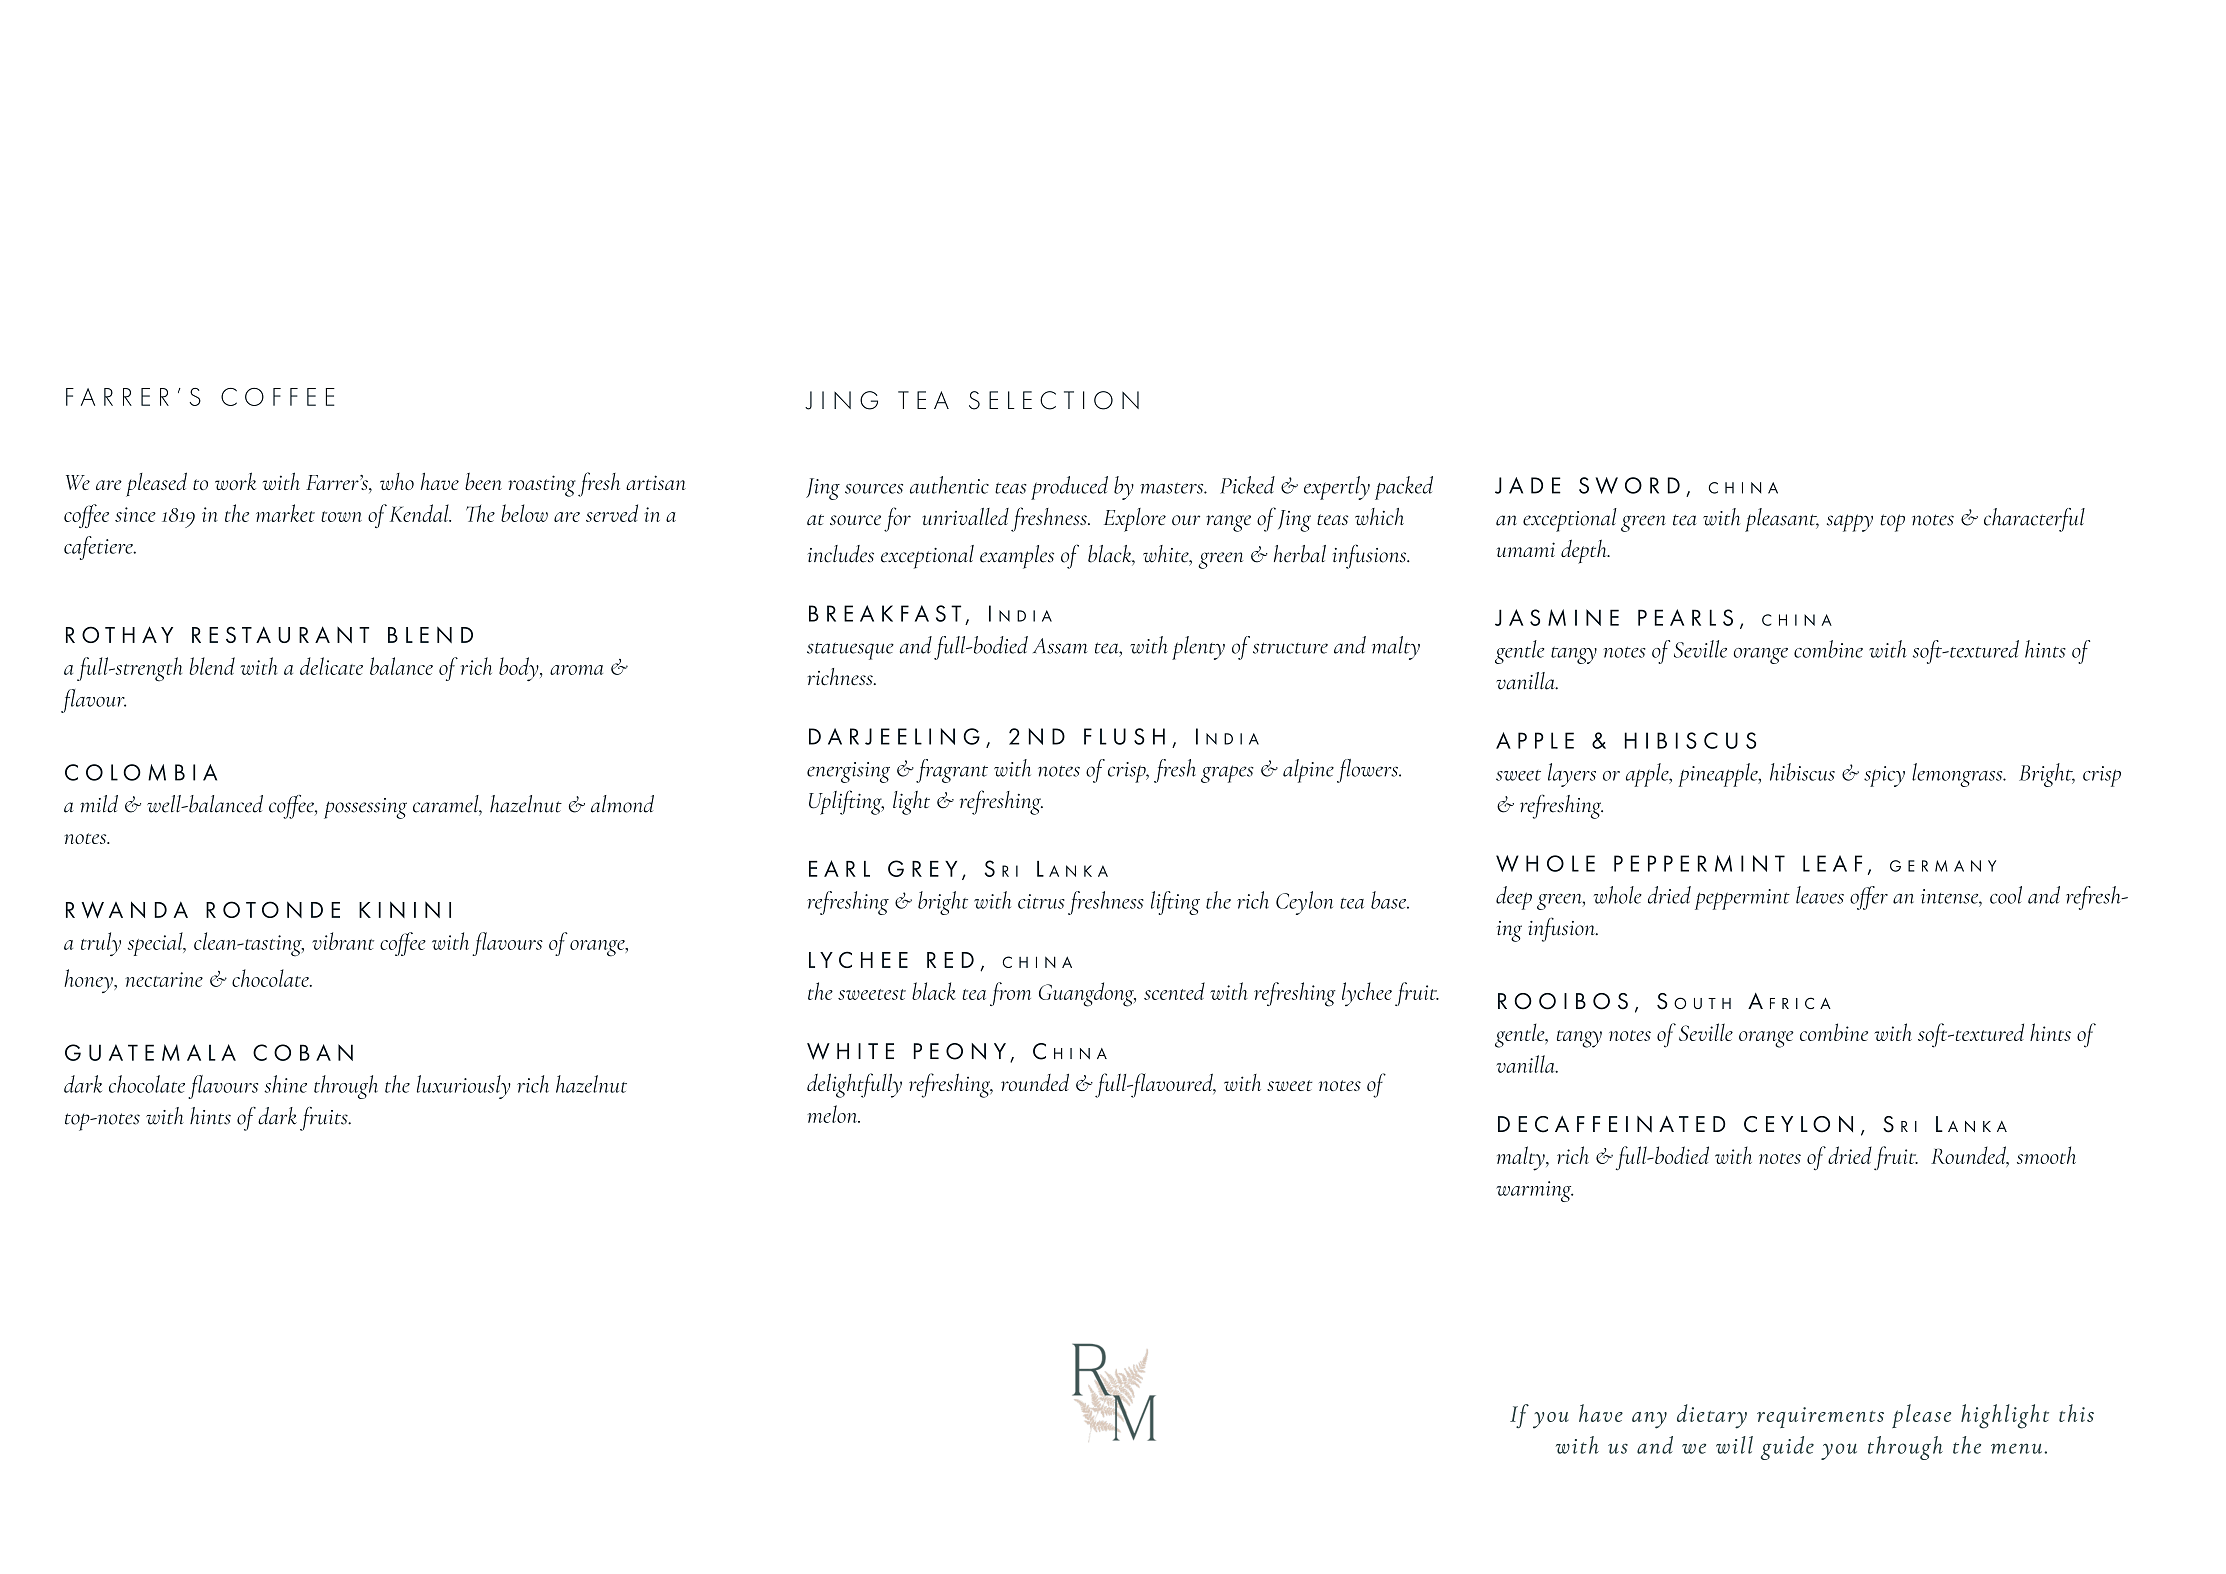 The height and width of the image is (1574, 2226). I want to click on vibrant, so click(343, 941).
